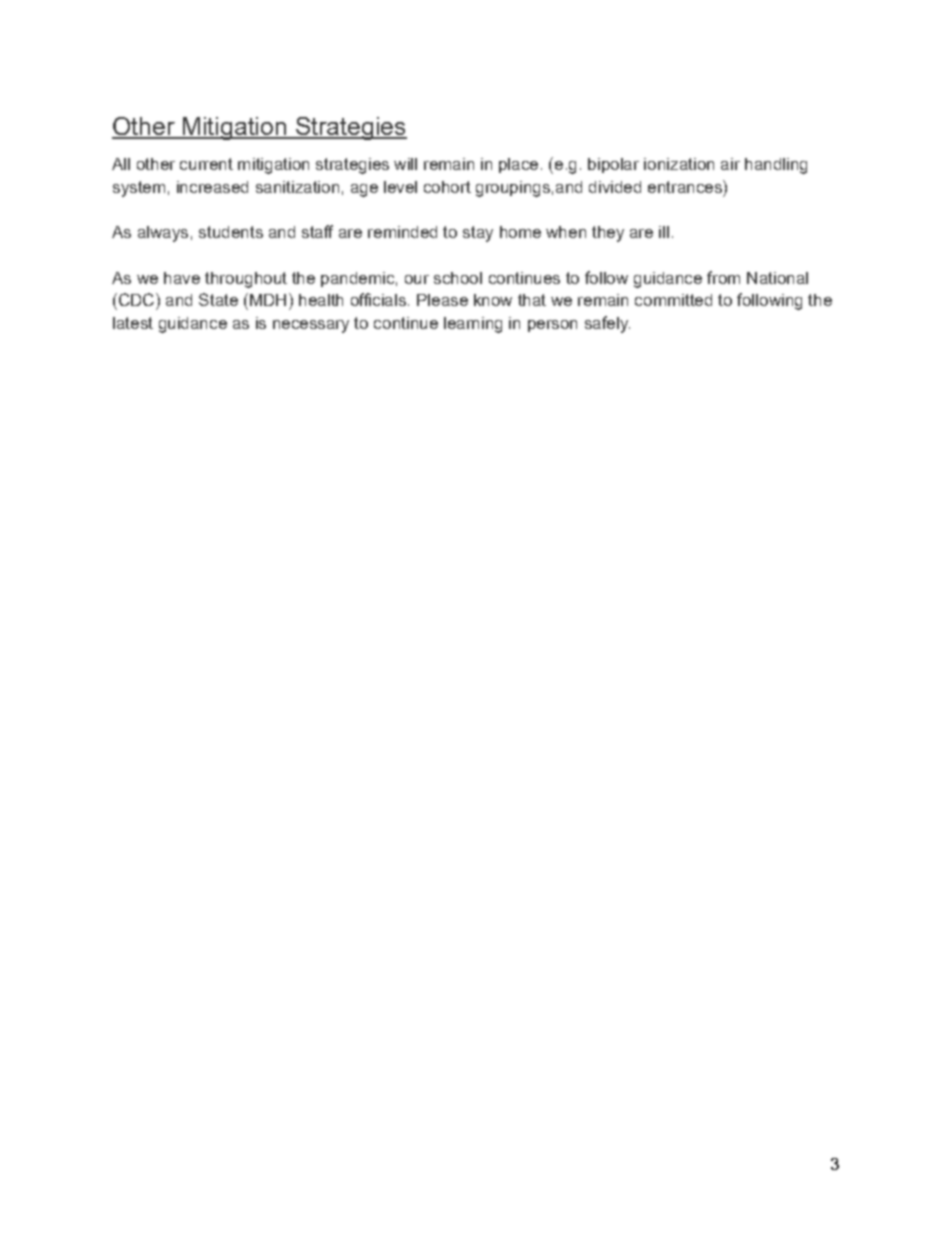 Image resolution: width=952 pixels, height=1233 pixels. Describe the element at coordinates (405, 164) in the page. I see `will` at that location.
